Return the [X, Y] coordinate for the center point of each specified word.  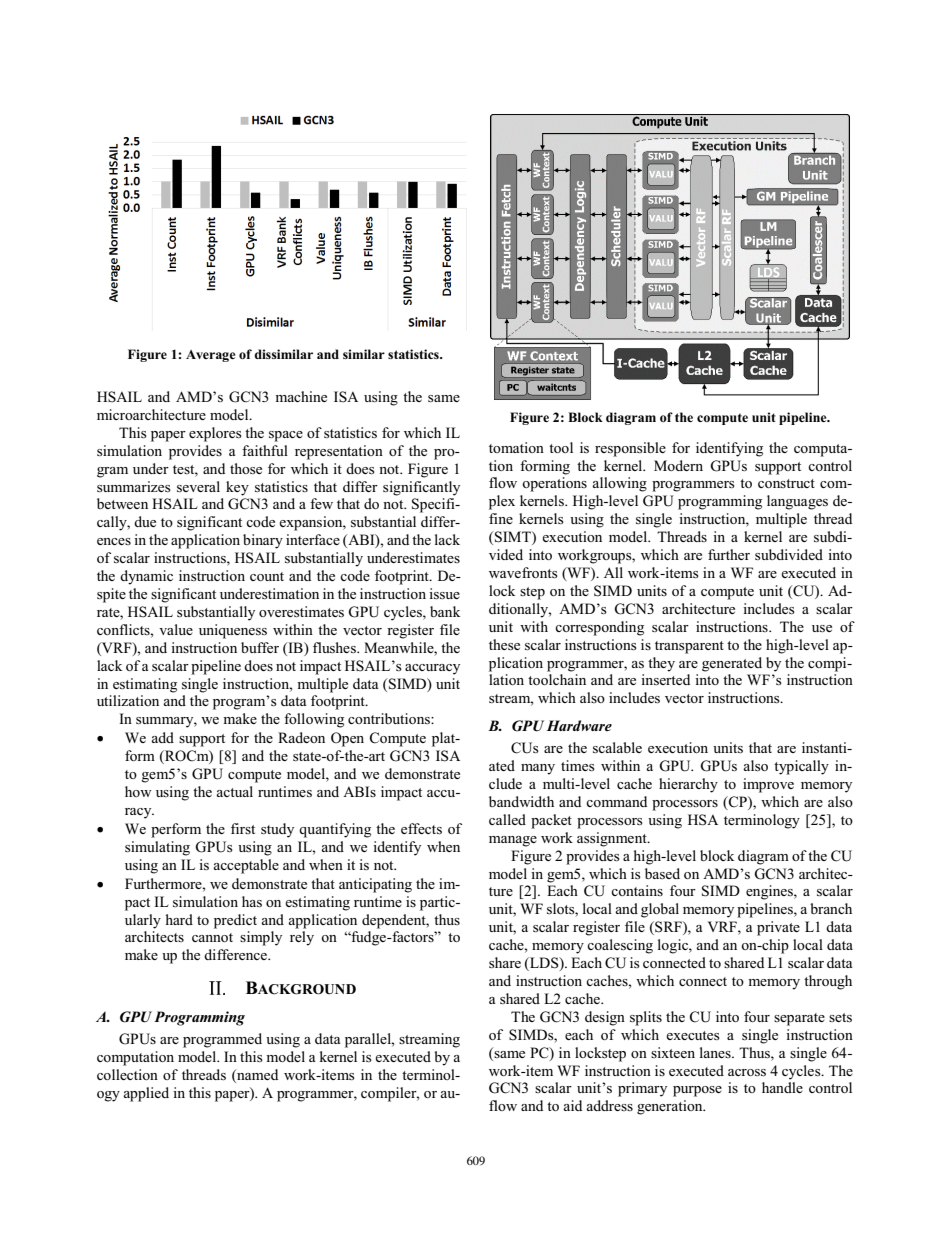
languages [797, 502]
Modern [678, 465]
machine [301, 396]
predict [235, 921]
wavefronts [523, 572]
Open [347, 739]
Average [211, 356]
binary [263, 541]
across [747, 1072]
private [778, 928]
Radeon [301, 737]
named [256, 1074]
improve [768, 785]
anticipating [375, 885]
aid [572, 1105]
